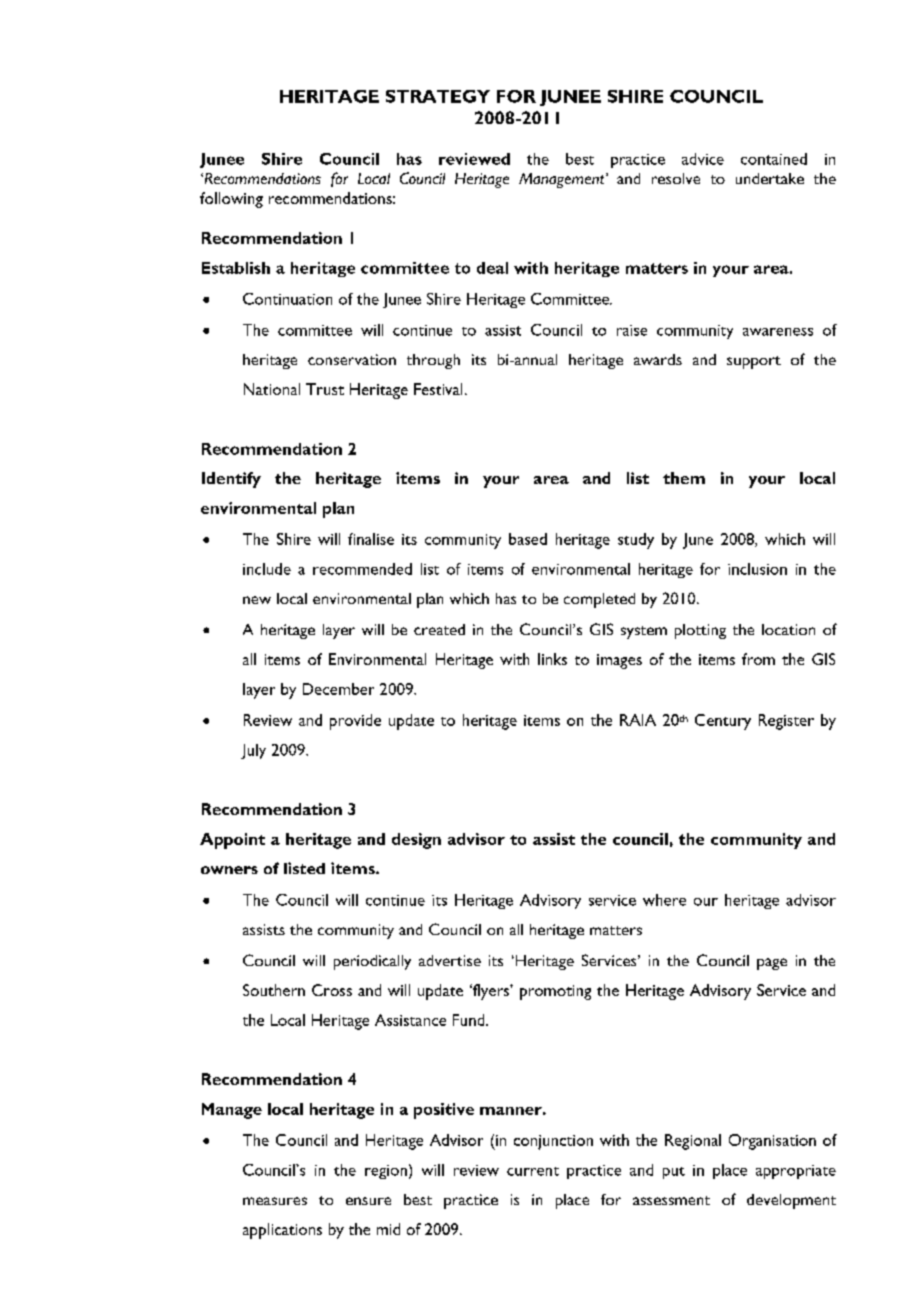 This screenshot has height=1308, width=924. Describe the element at coordinates (772, 964) in the screenshot. I see `page` at that location.
